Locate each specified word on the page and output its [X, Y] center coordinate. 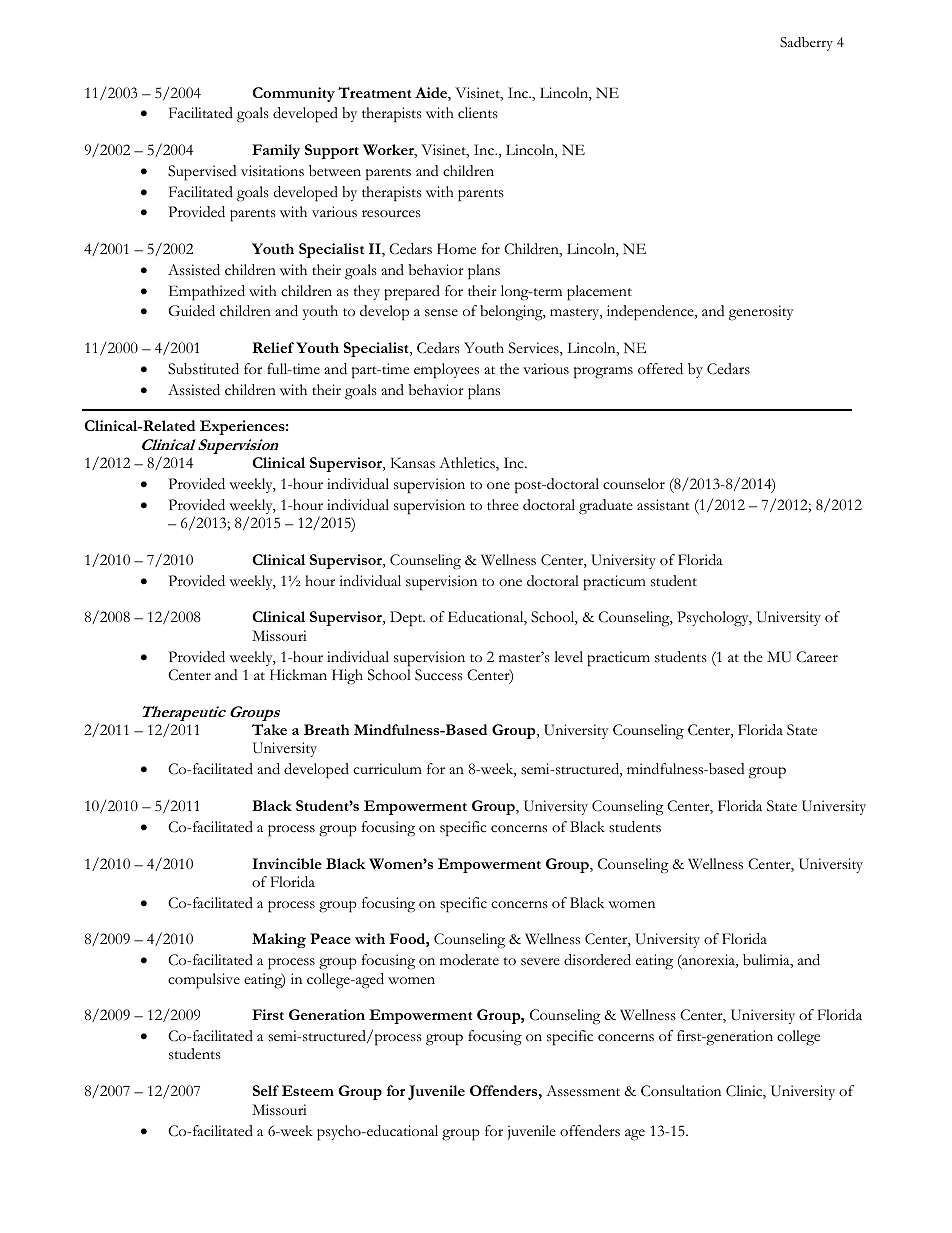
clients [478, 113]
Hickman [298, 675]
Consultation [681, 1091]
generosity [761, 313]
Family [276, 151]
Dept [407, 619]
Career [817, 657]
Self [266, 1090]
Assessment [583, 1091]
